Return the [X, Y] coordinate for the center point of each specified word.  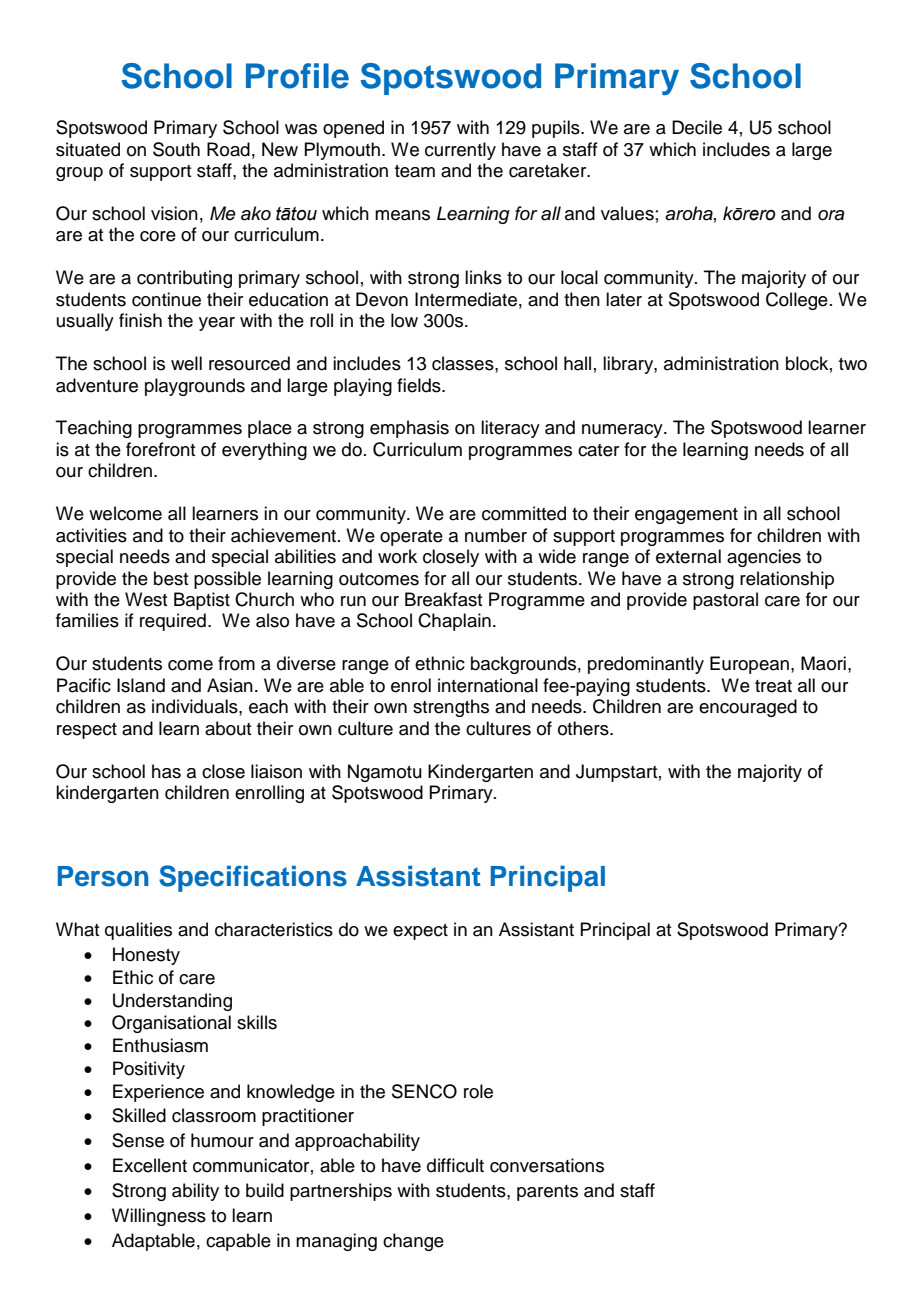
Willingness [159, 1217]
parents [547, 1193]
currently [460, 151]
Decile [697, 127]
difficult [455, 1165]
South [176, 149]
